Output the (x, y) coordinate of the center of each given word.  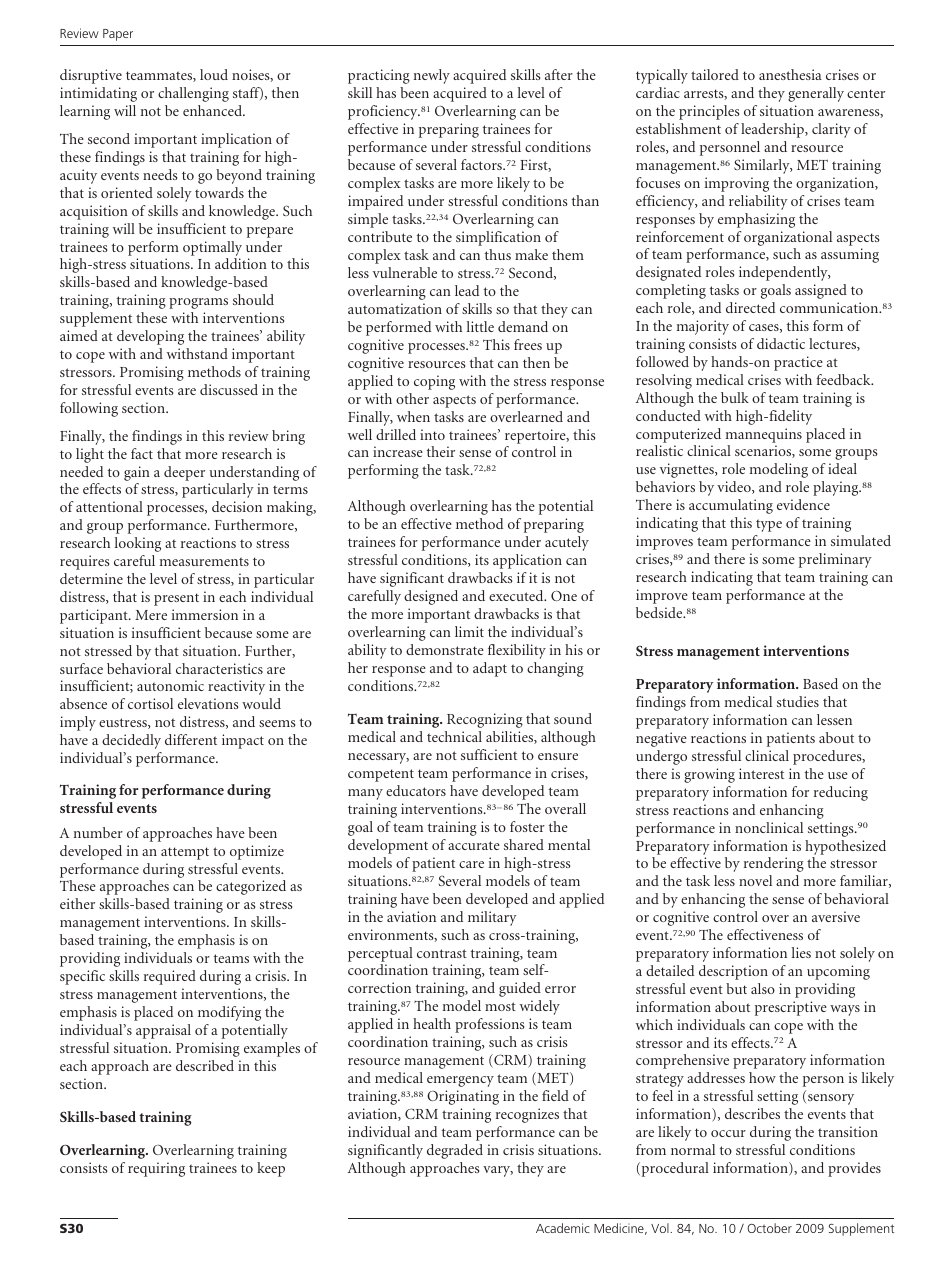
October (769, 1228)
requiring (156, 1169)
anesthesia (790, 74)
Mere (151, 615)
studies (798, 701)
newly (432, 76)
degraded (455, 1151)
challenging (193, 94)
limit (469, 631)
